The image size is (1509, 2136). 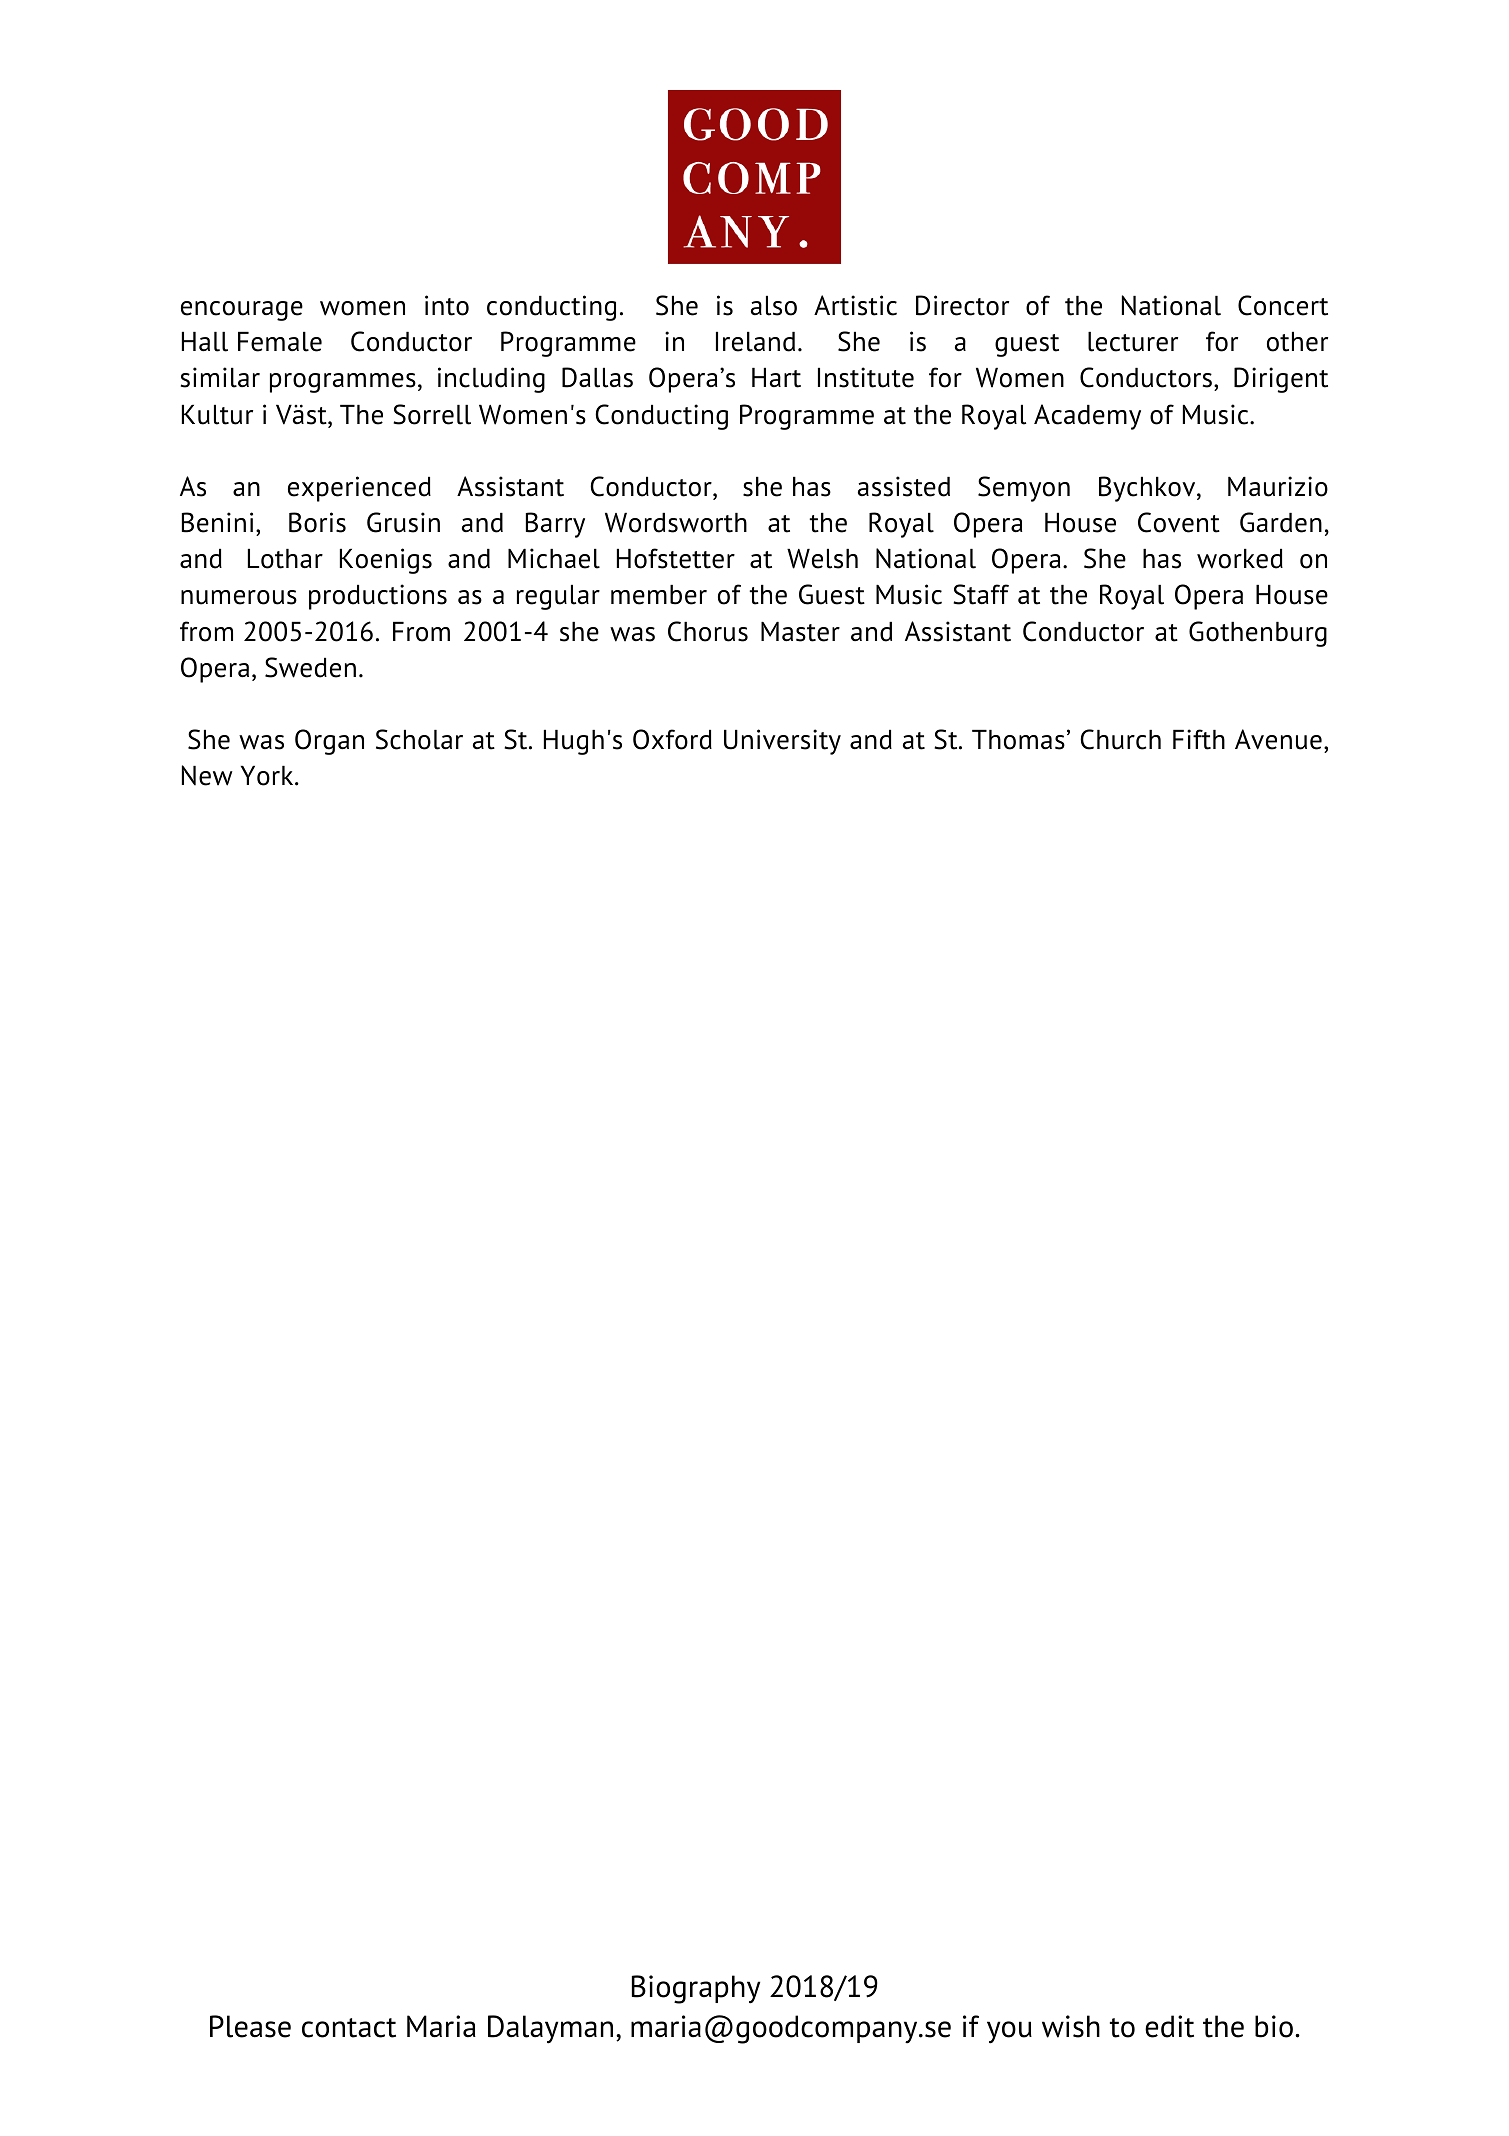 What do you see at coordinates (782, 742) in the page?
I see `University` at bounding box center [782, 742].
